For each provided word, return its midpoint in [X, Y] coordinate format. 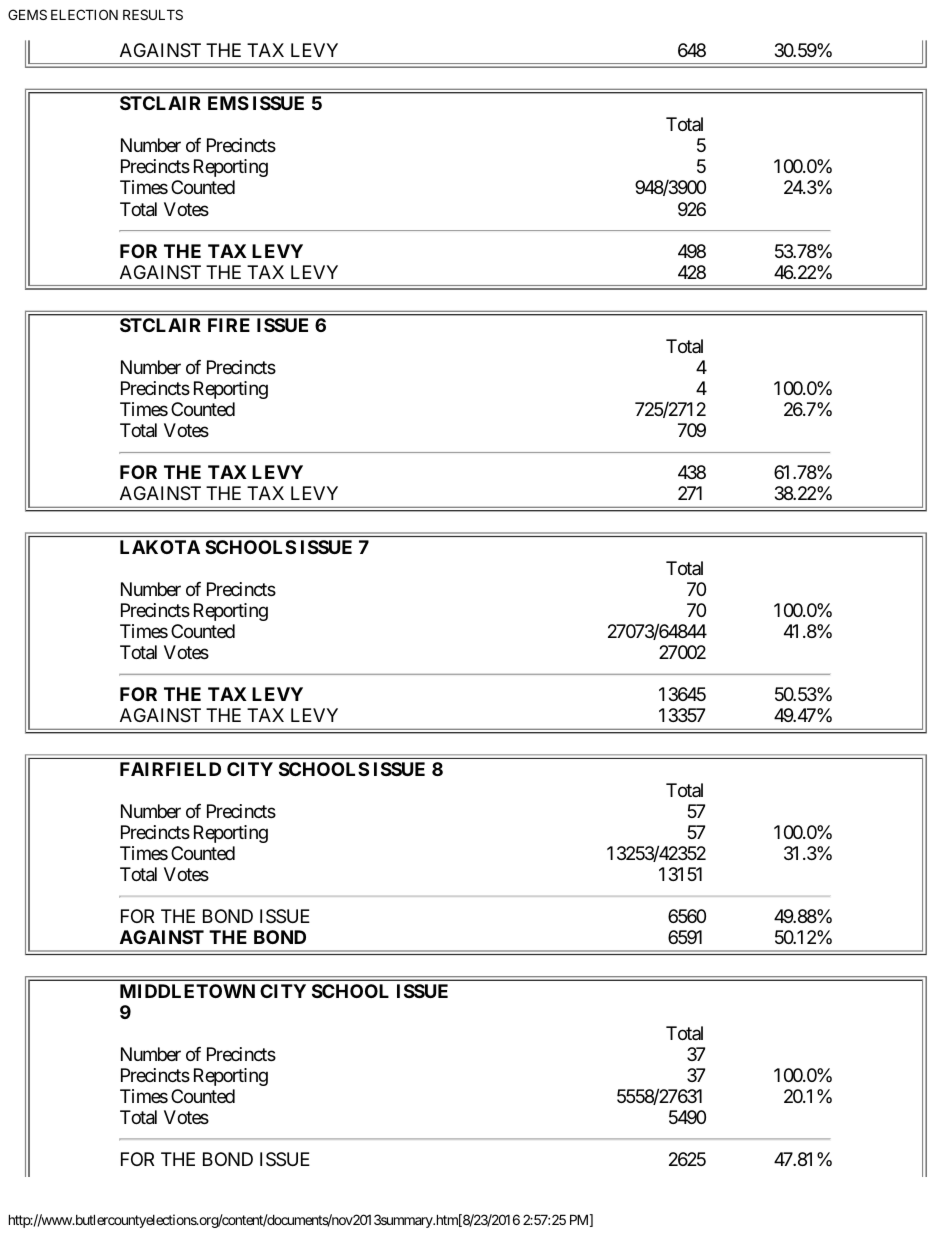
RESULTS [153, 14]
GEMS [27, 14]
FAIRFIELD [170, 769]
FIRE [229, 325]
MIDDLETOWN [187, 991]
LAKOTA [160, 547]
